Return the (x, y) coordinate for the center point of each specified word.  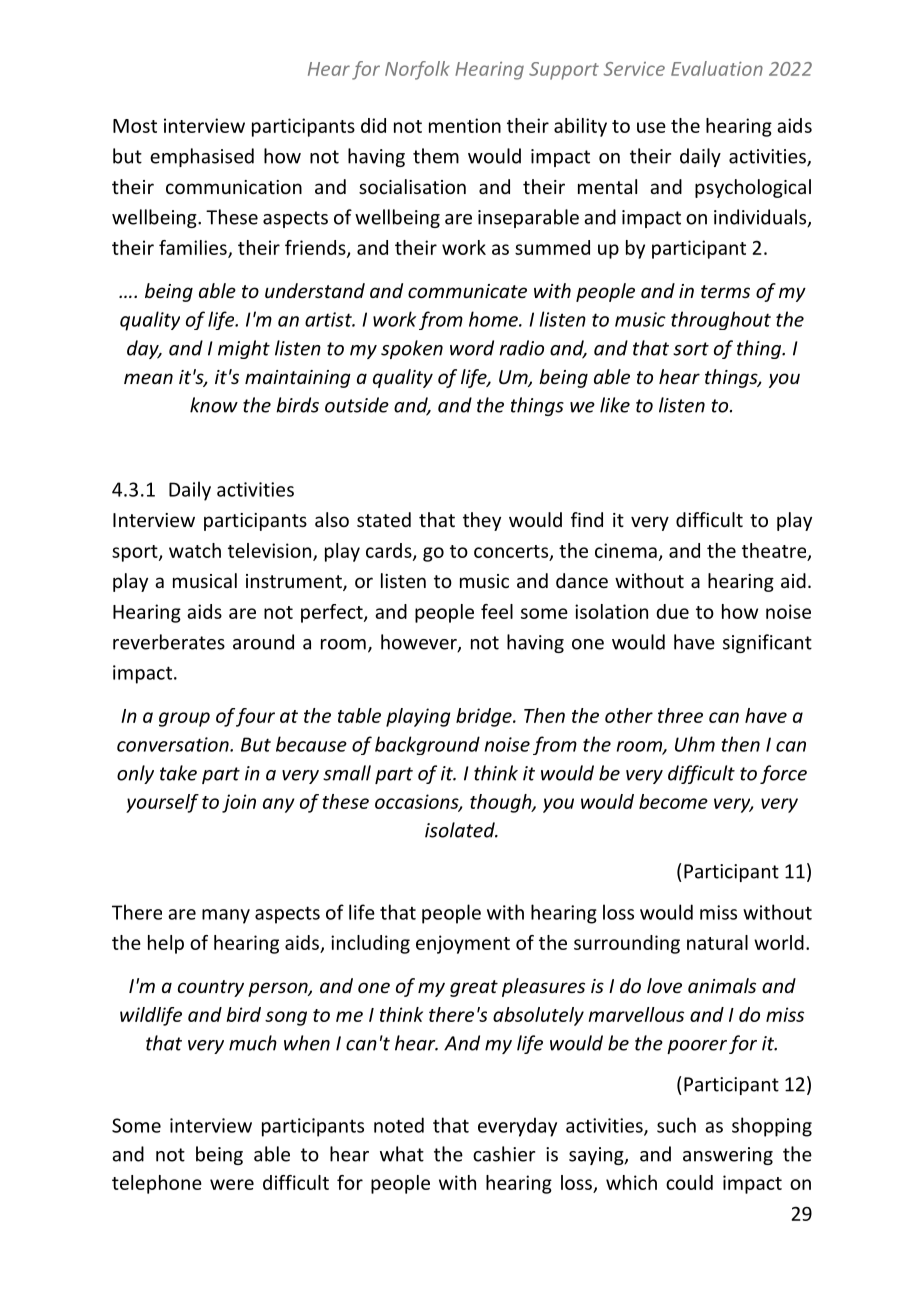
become (673, 801)
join (239, 803)
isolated (461, 830)
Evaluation (717, 68)
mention (465, 125)
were (232, 1184)
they (482, 521)
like (615, 405)
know (214, 405)
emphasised (202, 157)
